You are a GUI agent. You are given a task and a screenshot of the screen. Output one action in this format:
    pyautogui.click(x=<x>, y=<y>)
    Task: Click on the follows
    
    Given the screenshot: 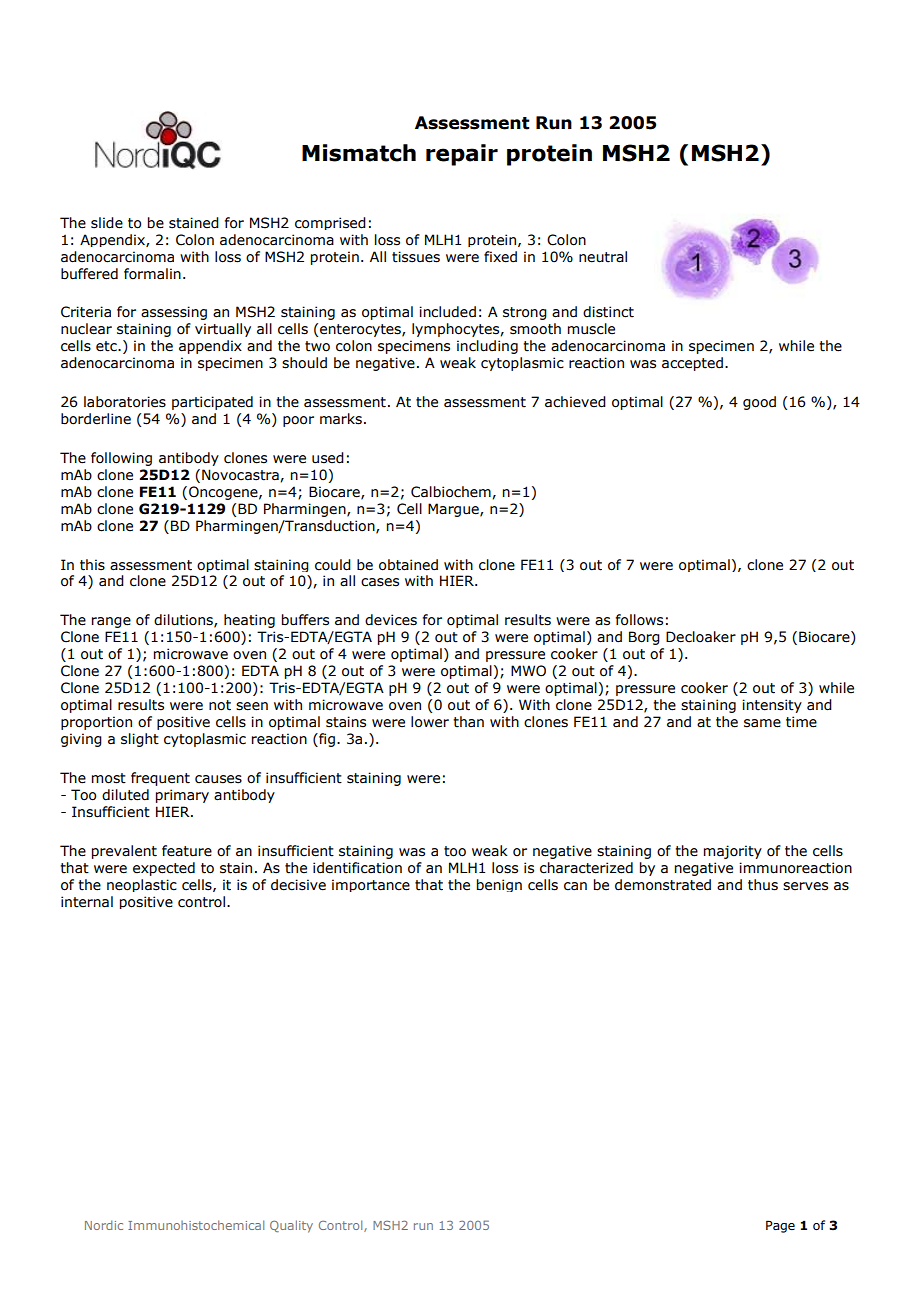 What is the action you would take?
    pyautogui.click(x=639, y=620)
